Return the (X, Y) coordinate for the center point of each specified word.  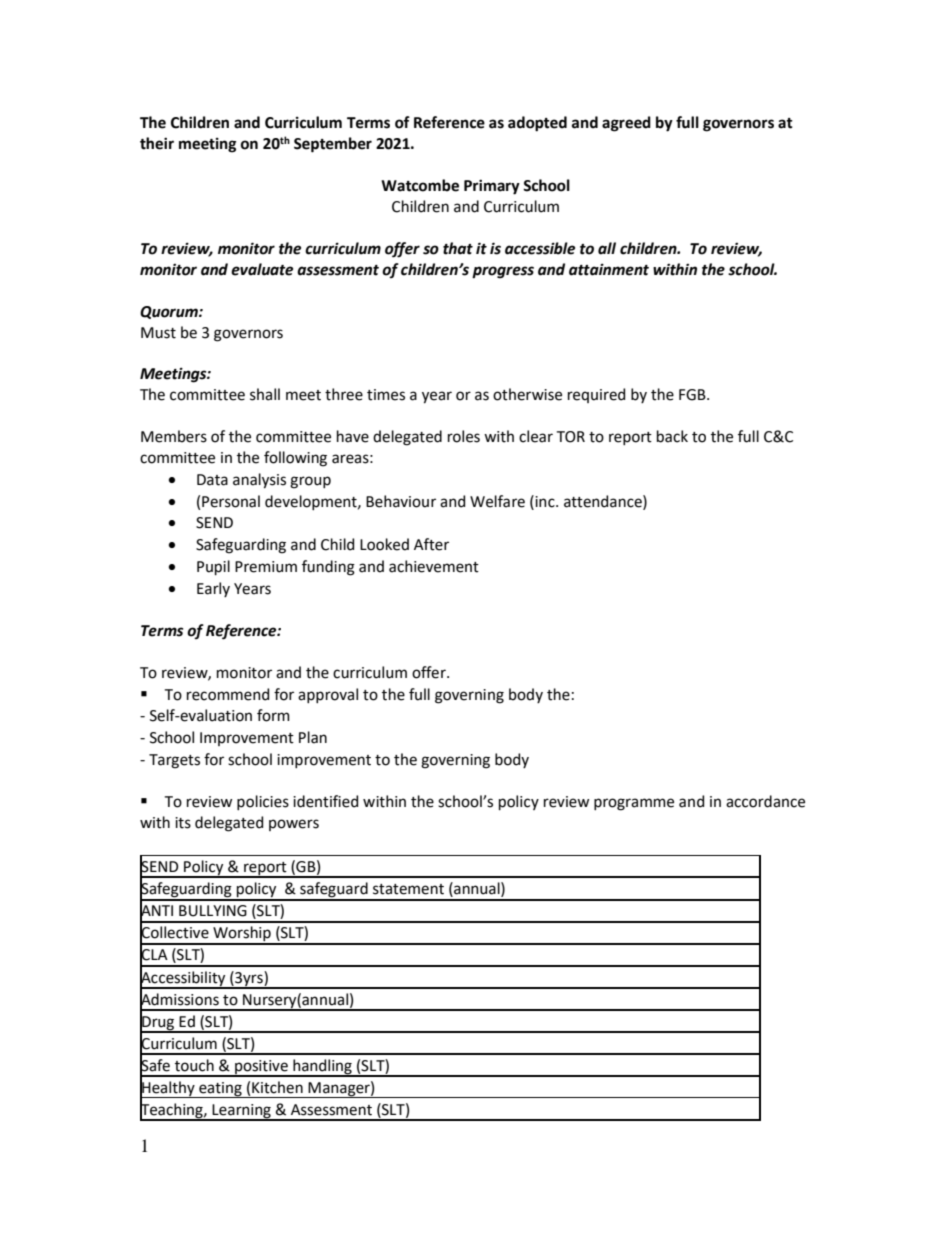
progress (503, 272)
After (431, 544)
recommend (228, 694)
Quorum (170, 312)
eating (220, 1090)
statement (408, 889)
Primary (492, 187)
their (157, 143)
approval (328, 695)
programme (634, 804)
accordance (765, 801)
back (672, 436)
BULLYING (213, 911)
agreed (626, 124)
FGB (693, 395)
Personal (231, 501)
